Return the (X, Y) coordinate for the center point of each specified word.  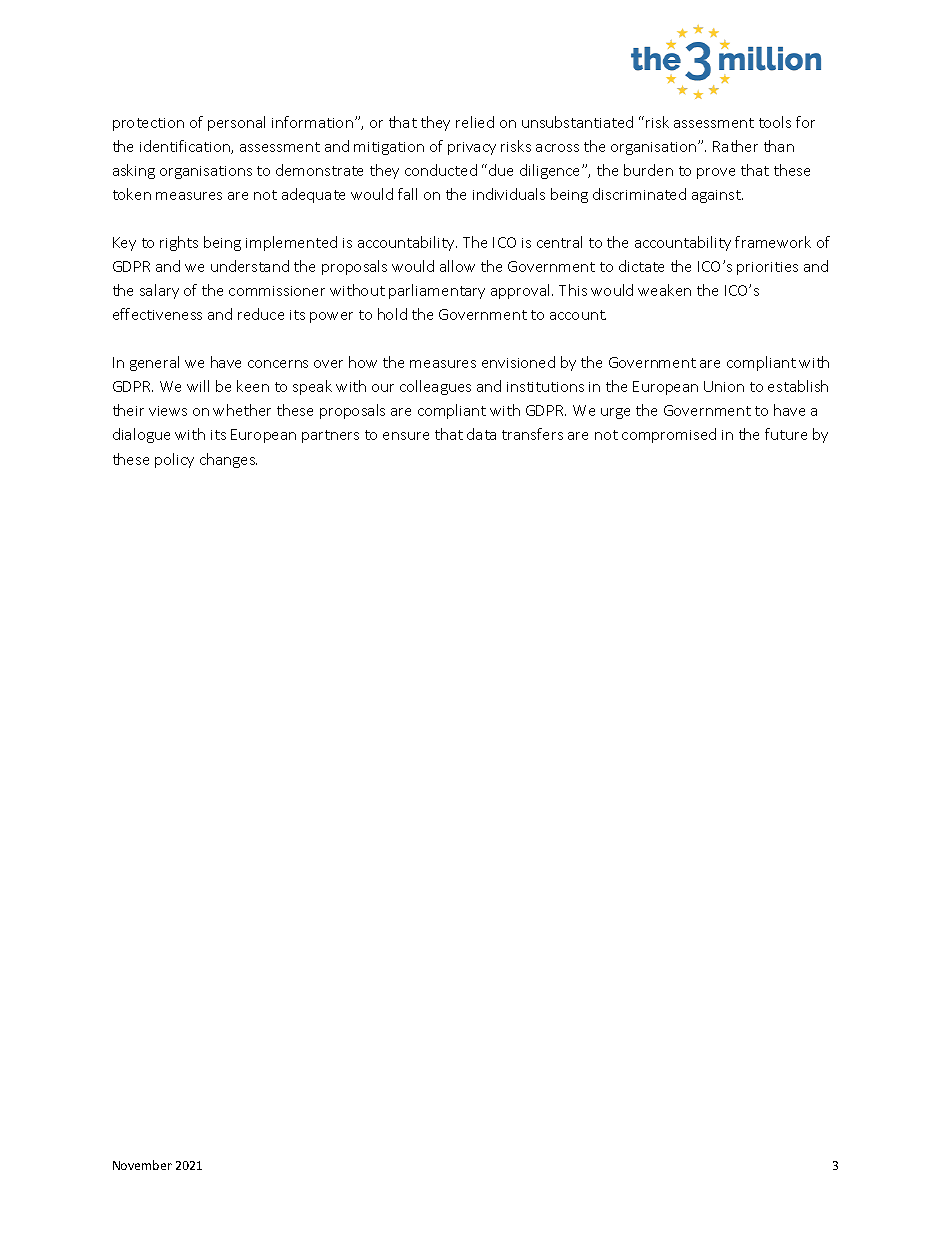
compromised (669, 435)
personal (236, 123)
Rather (735, 146)
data (481, 434)
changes (228, 460)
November (142, 1165)
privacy (472, 148)
